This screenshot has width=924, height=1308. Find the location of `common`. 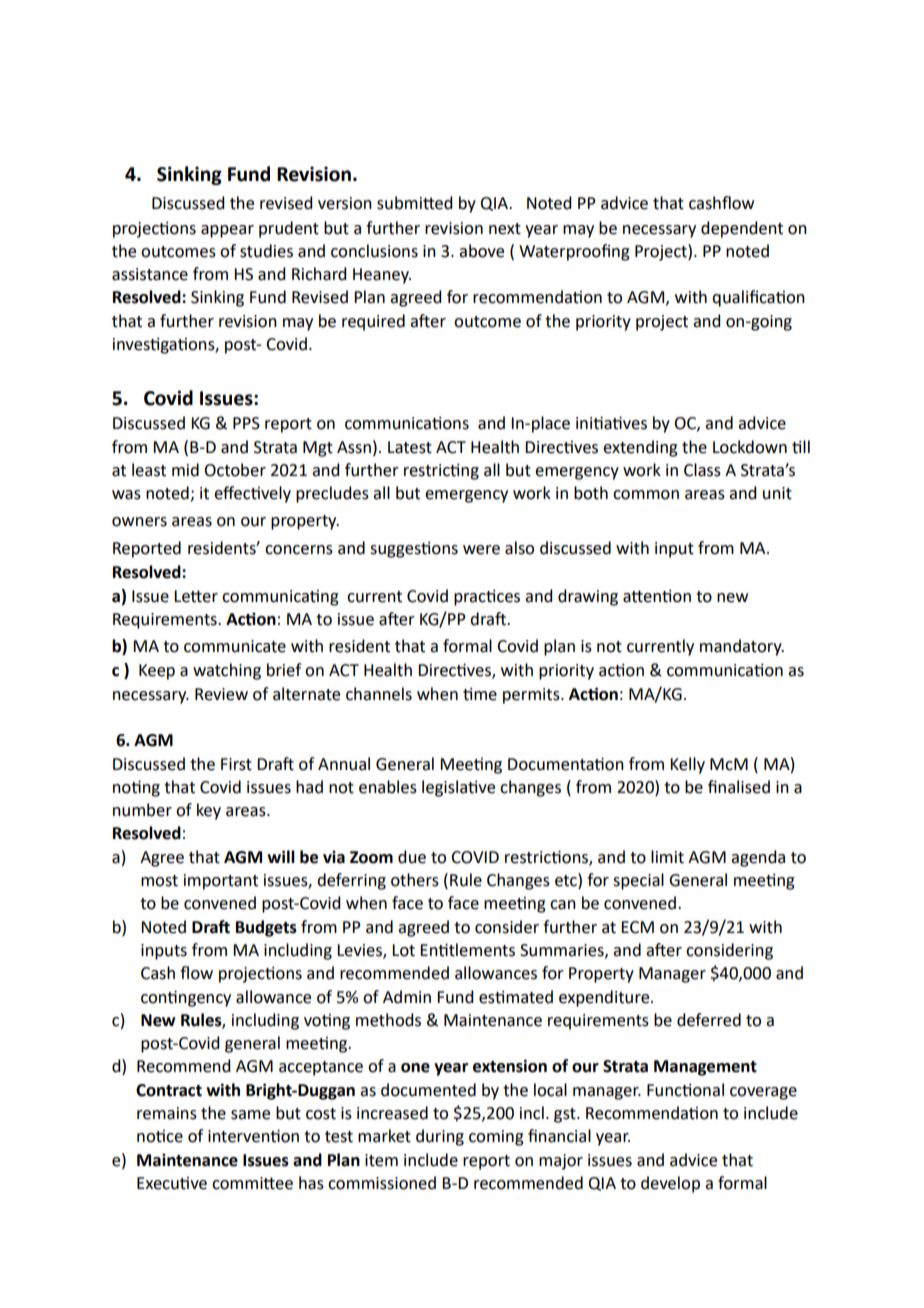

common is located at coordinates (646, 495).
